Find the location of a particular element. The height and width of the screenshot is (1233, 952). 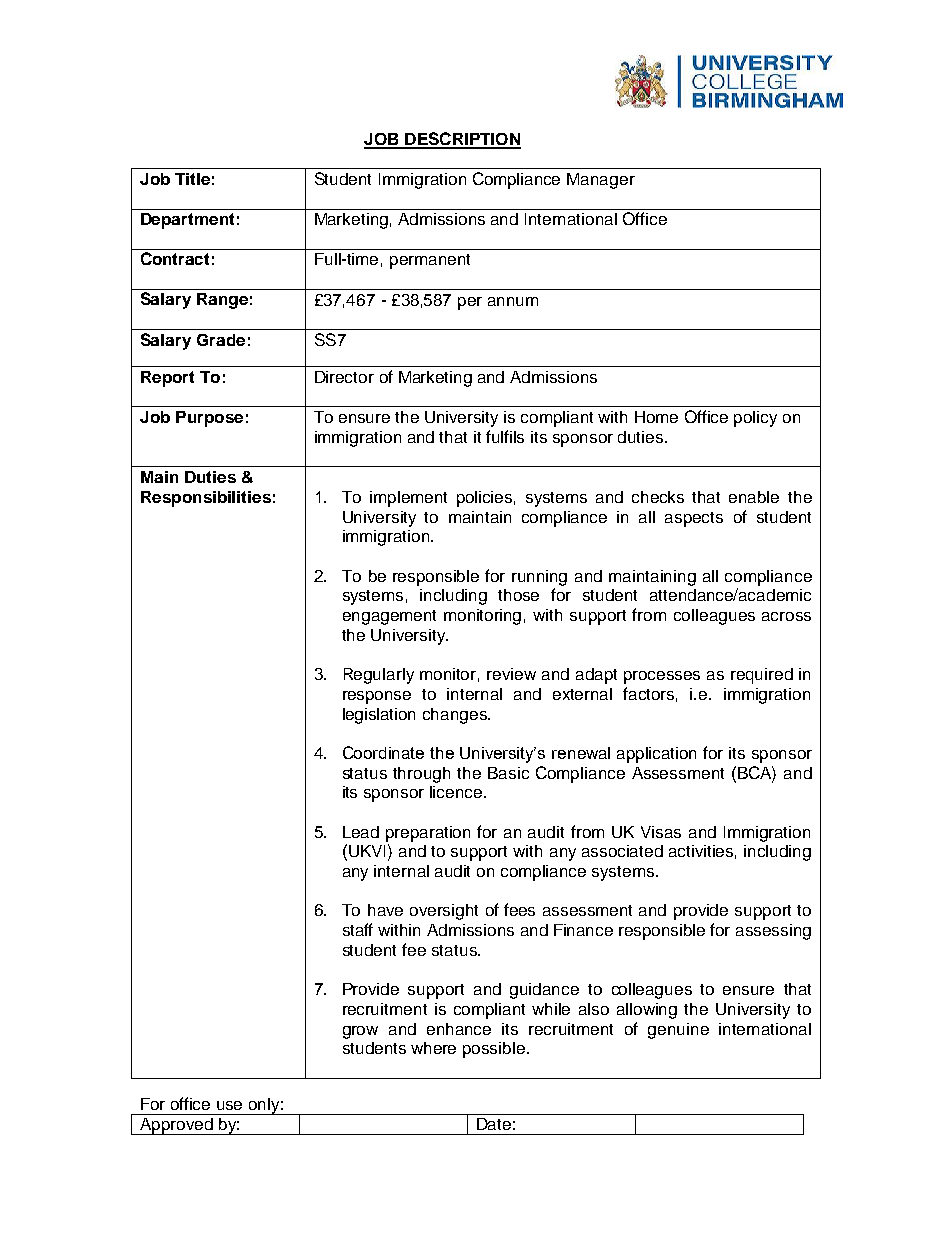

DESCRIPTION is located at coordinates (462, 140).
